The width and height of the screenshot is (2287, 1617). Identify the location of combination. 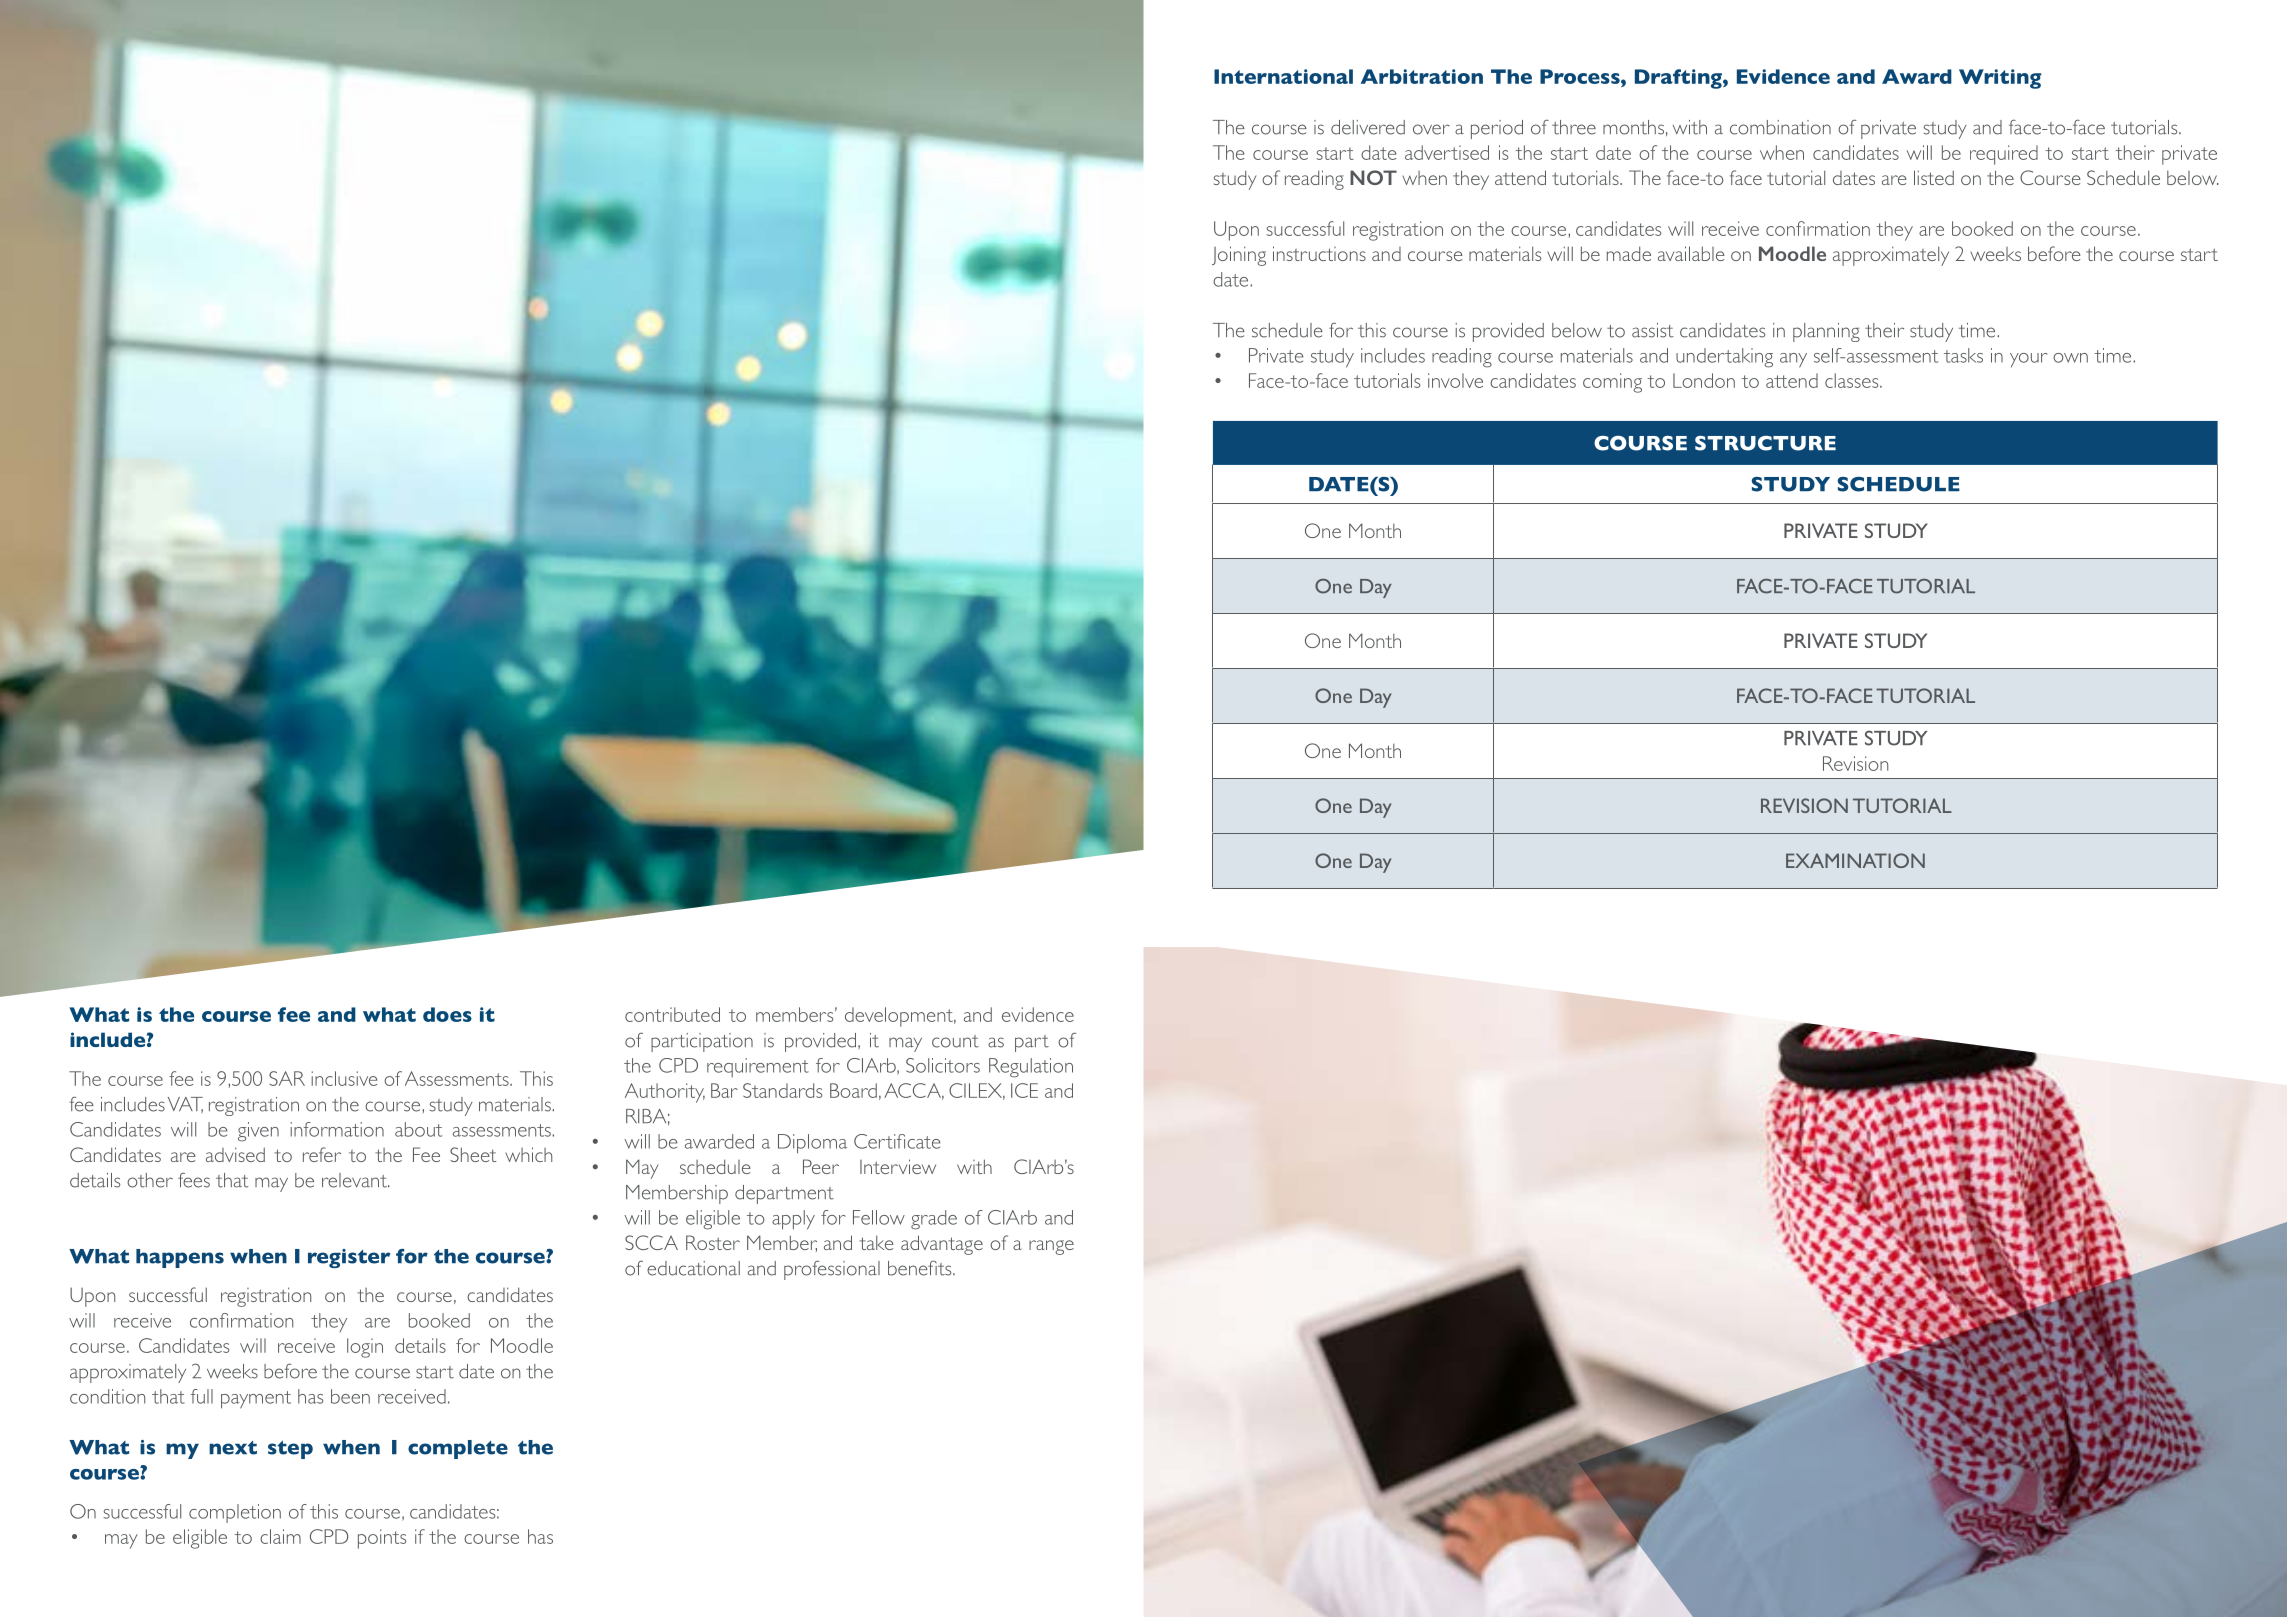
(1780, 127).
